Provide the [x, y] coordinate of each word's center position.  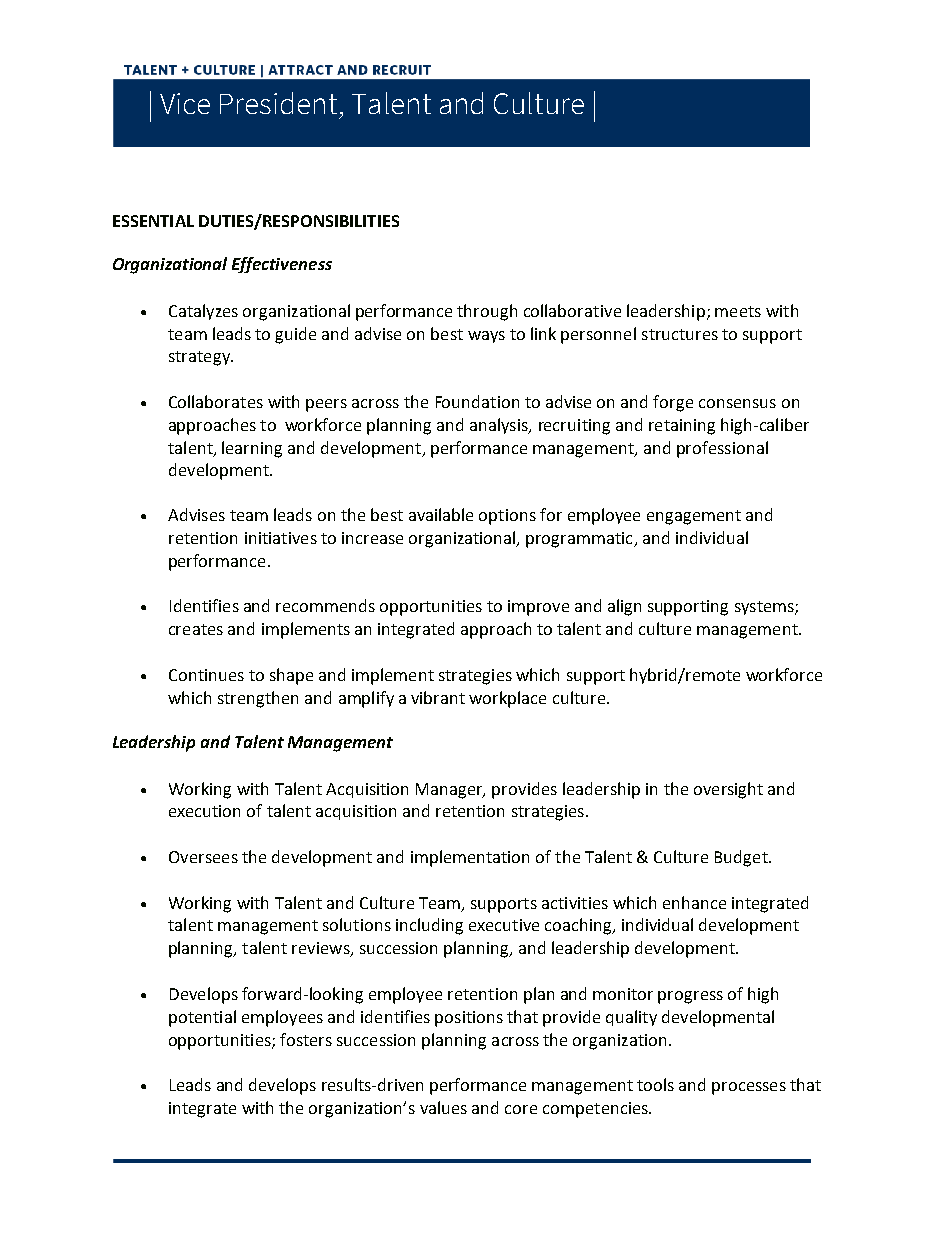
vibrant [438, 697]
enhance [694, 902]
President [278, 103]
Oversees [203, 857]
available [441, 514]
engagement [694, 517]
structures [680, 334]
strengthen [258, 699]
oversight [728, 790]
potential [202, 1018]
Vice [185, 103]
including [429, 926]
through [487, 312]
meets [738, 311]
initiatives [281, 538]
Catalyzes [203, 312]
